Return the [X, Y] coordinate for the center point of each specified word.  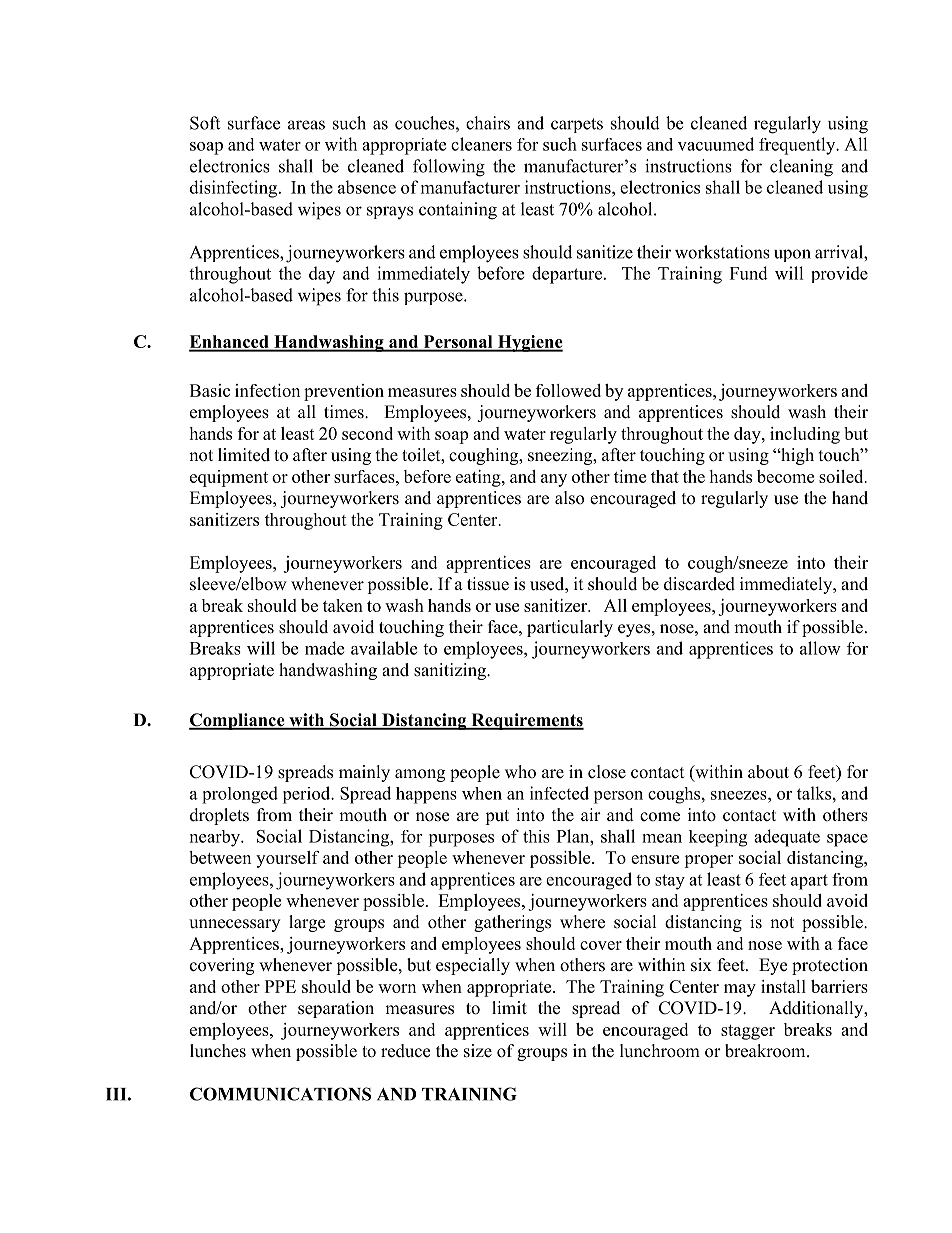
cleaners [481, 144]
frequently [798, 146]
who [520, 772]
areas [306, 125]
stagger [748, 1032]
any [554, 480]
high [796, 456]
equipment [229, 478]
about [768, 772]
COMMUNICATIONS [280, 1094]
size [478, 1051]
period [308, 795]
